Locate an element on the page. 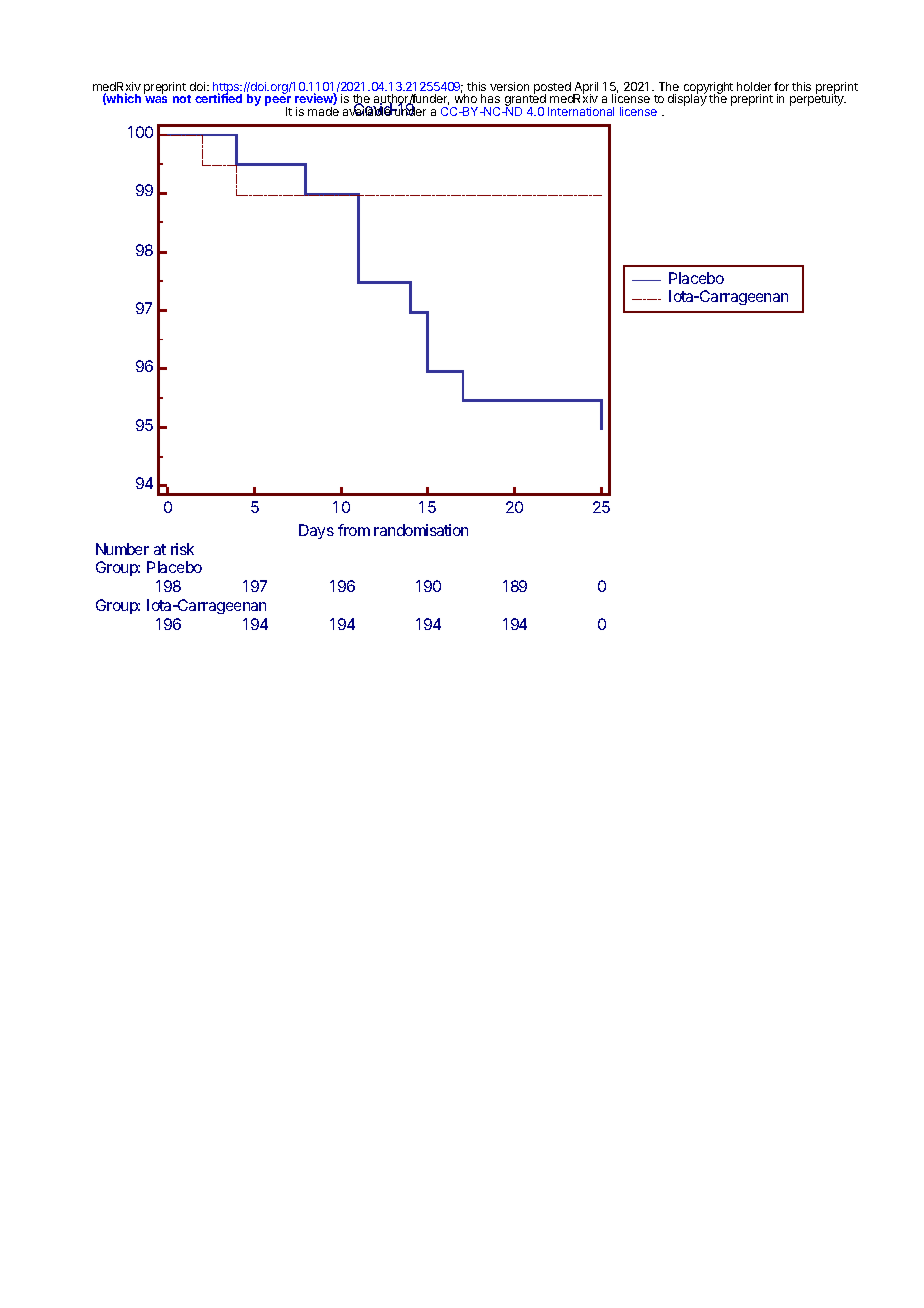 The width and height of the page is (924, 1308). not is located at coordinates (182, 99).
